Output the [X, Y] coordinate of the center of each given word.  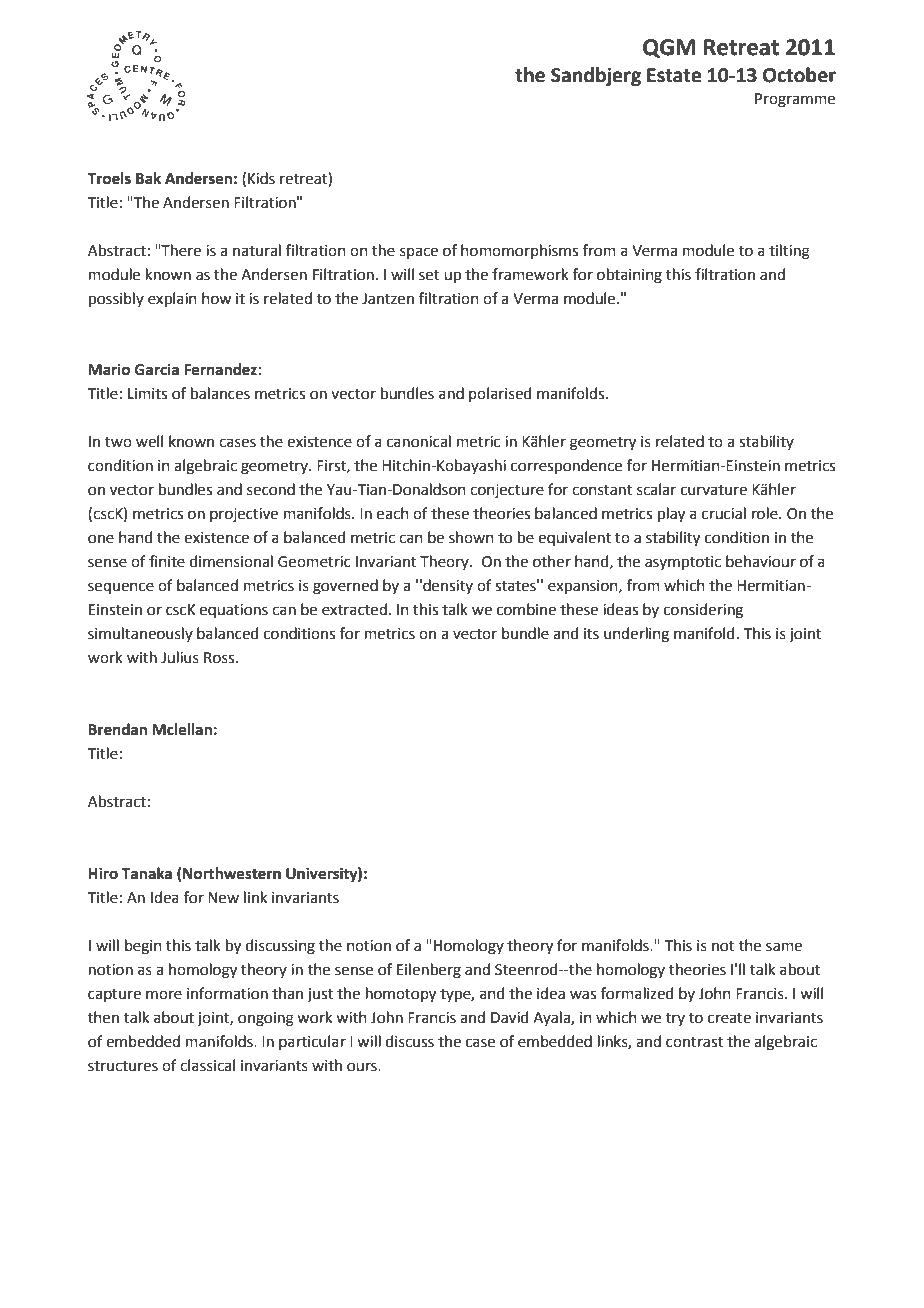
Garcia [157, 369]
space [419, 253]
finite [167, 561]
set [429, 275]
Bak [148, 178]
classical [207, 1065]
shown [471, 537]
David [510, 1017]
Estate [674, 75]
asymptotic [683, 563]
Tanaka [146, 873]
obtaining [629, 276]
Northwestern [232, 873]
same [784, 947]
